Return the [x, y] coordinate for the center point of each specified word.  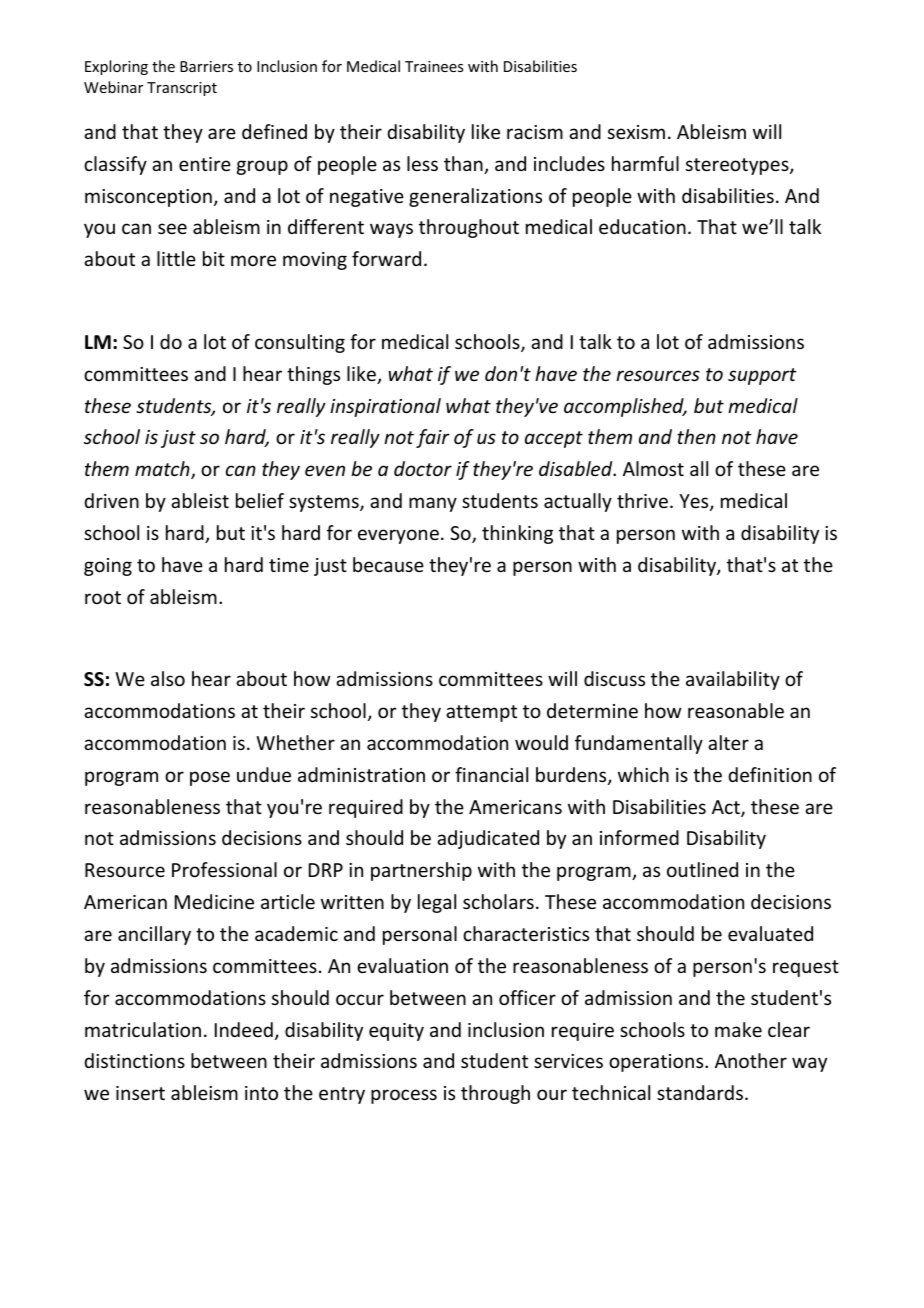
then [696, 436]
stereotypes [738, 166]
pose [210, 778]
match [163, 470]
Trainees [434, 66]
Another [751, 1060]
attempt [481, 713]
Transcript [182, 89]
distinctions [134, 1060]
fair [433, 438]
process [404, 1096]
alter [728, 742]
